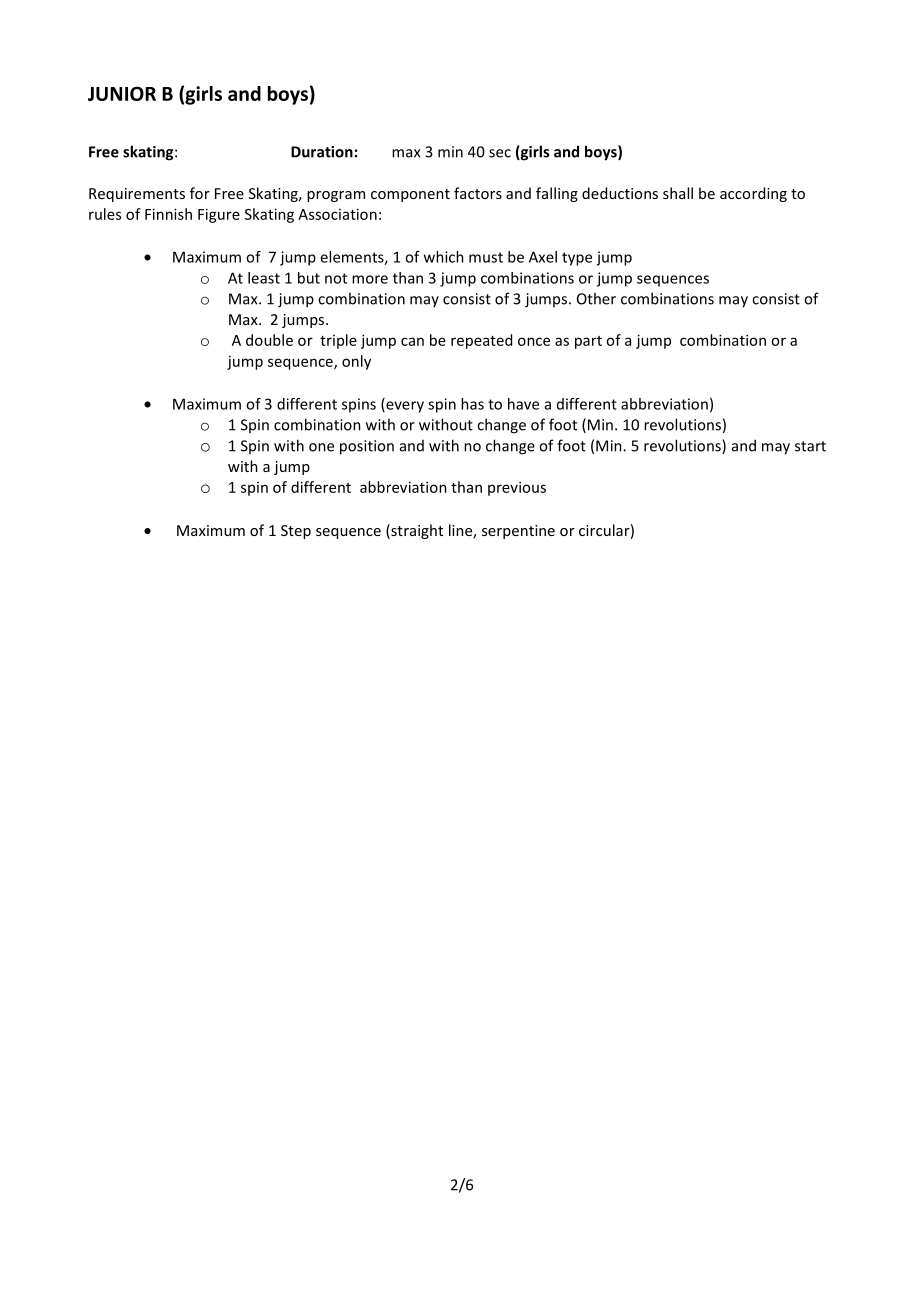 This screenshot has height=1308, width=924. I want to click on JUNIOR, so click(122, 93).
